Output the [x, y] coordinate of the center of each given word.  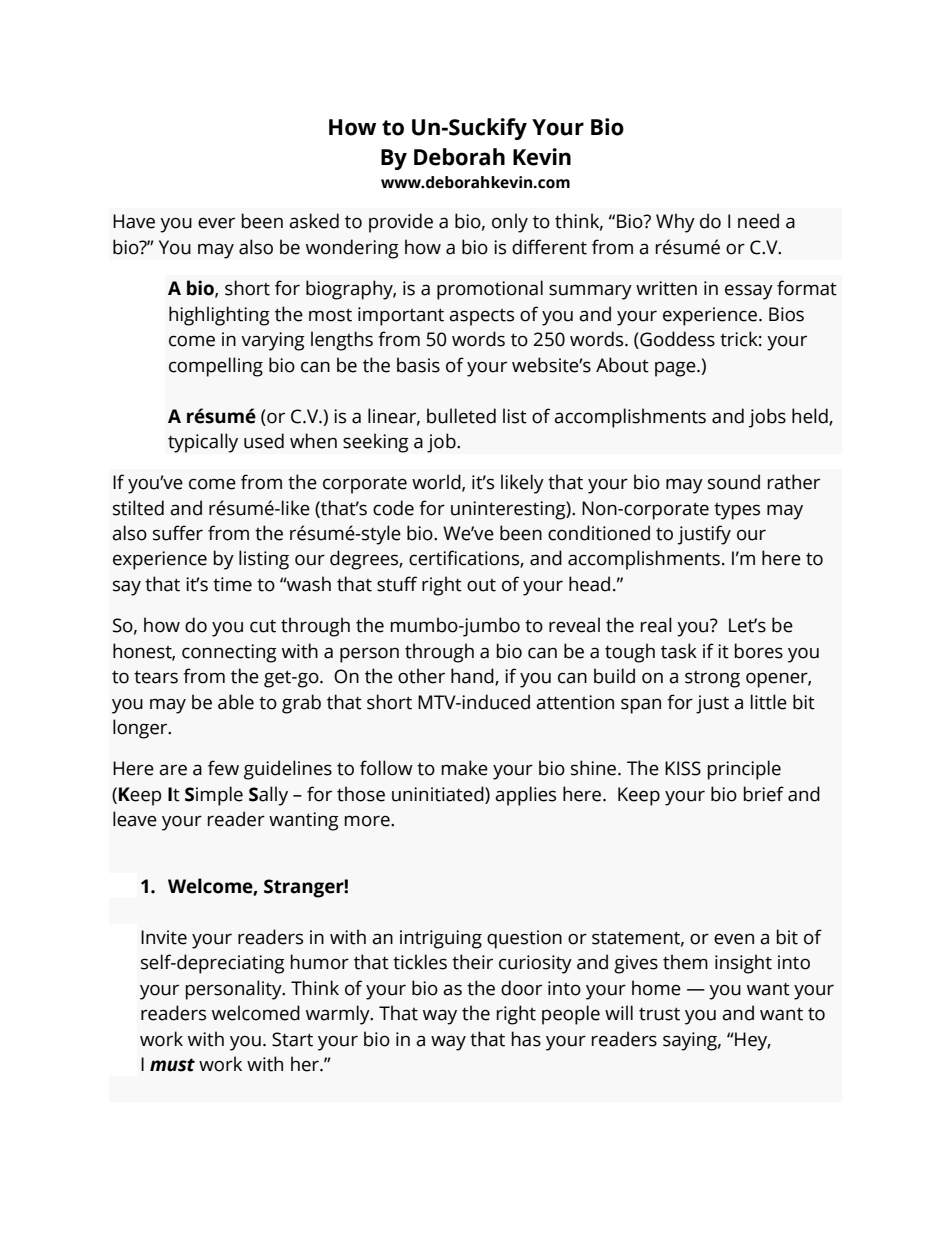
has [526, 1039]
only [510, 223]
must [172, 1065]
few [223, 768]
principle [744, 770]
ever [216, 223]
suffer [178, 533]
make [465, 768]
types [737, 511]
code [393, 508]
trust [659, 1014]
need [758, 221]
